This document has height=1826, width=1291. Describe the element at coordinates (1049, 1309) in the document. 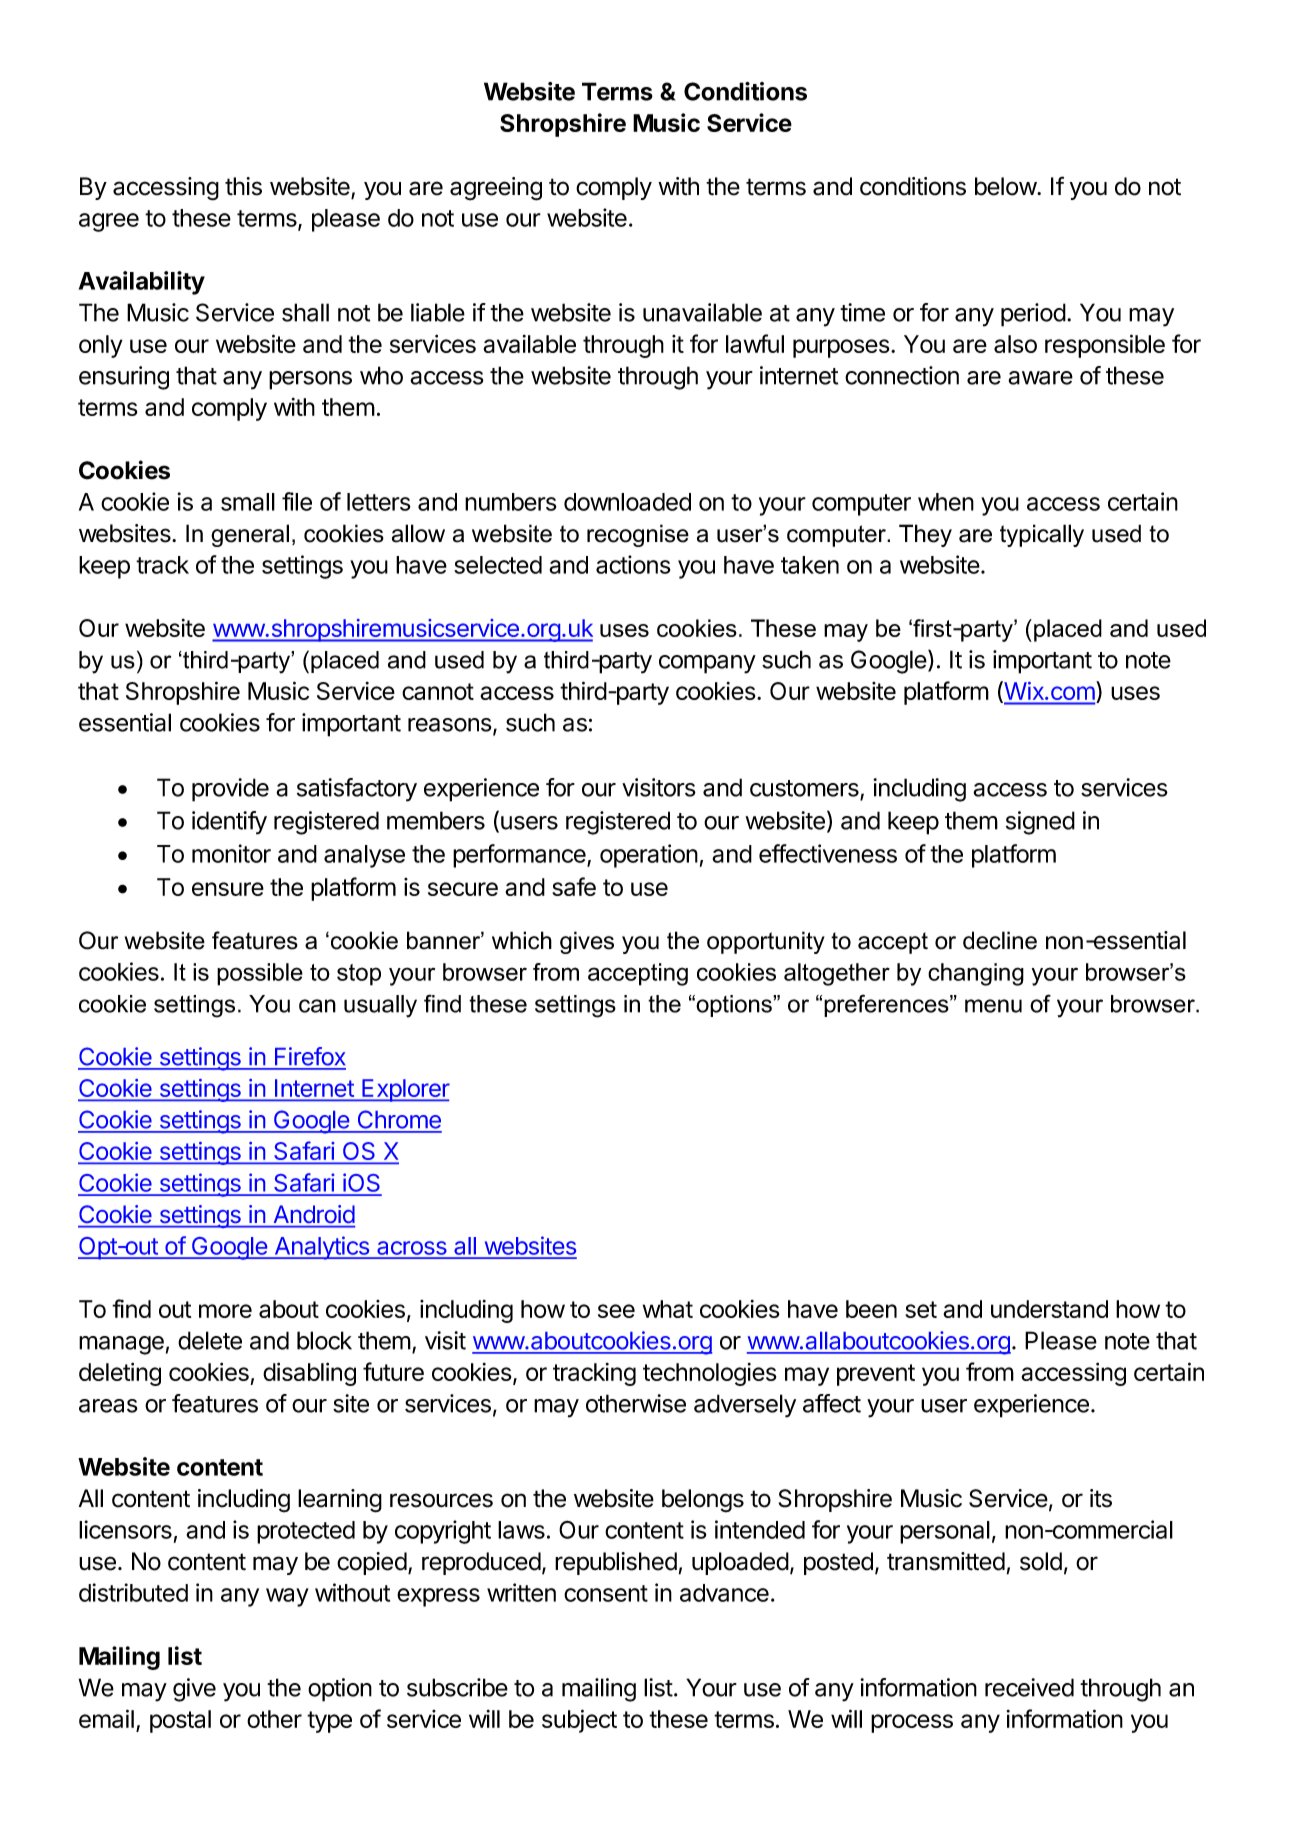

I see `understand` at that location.
